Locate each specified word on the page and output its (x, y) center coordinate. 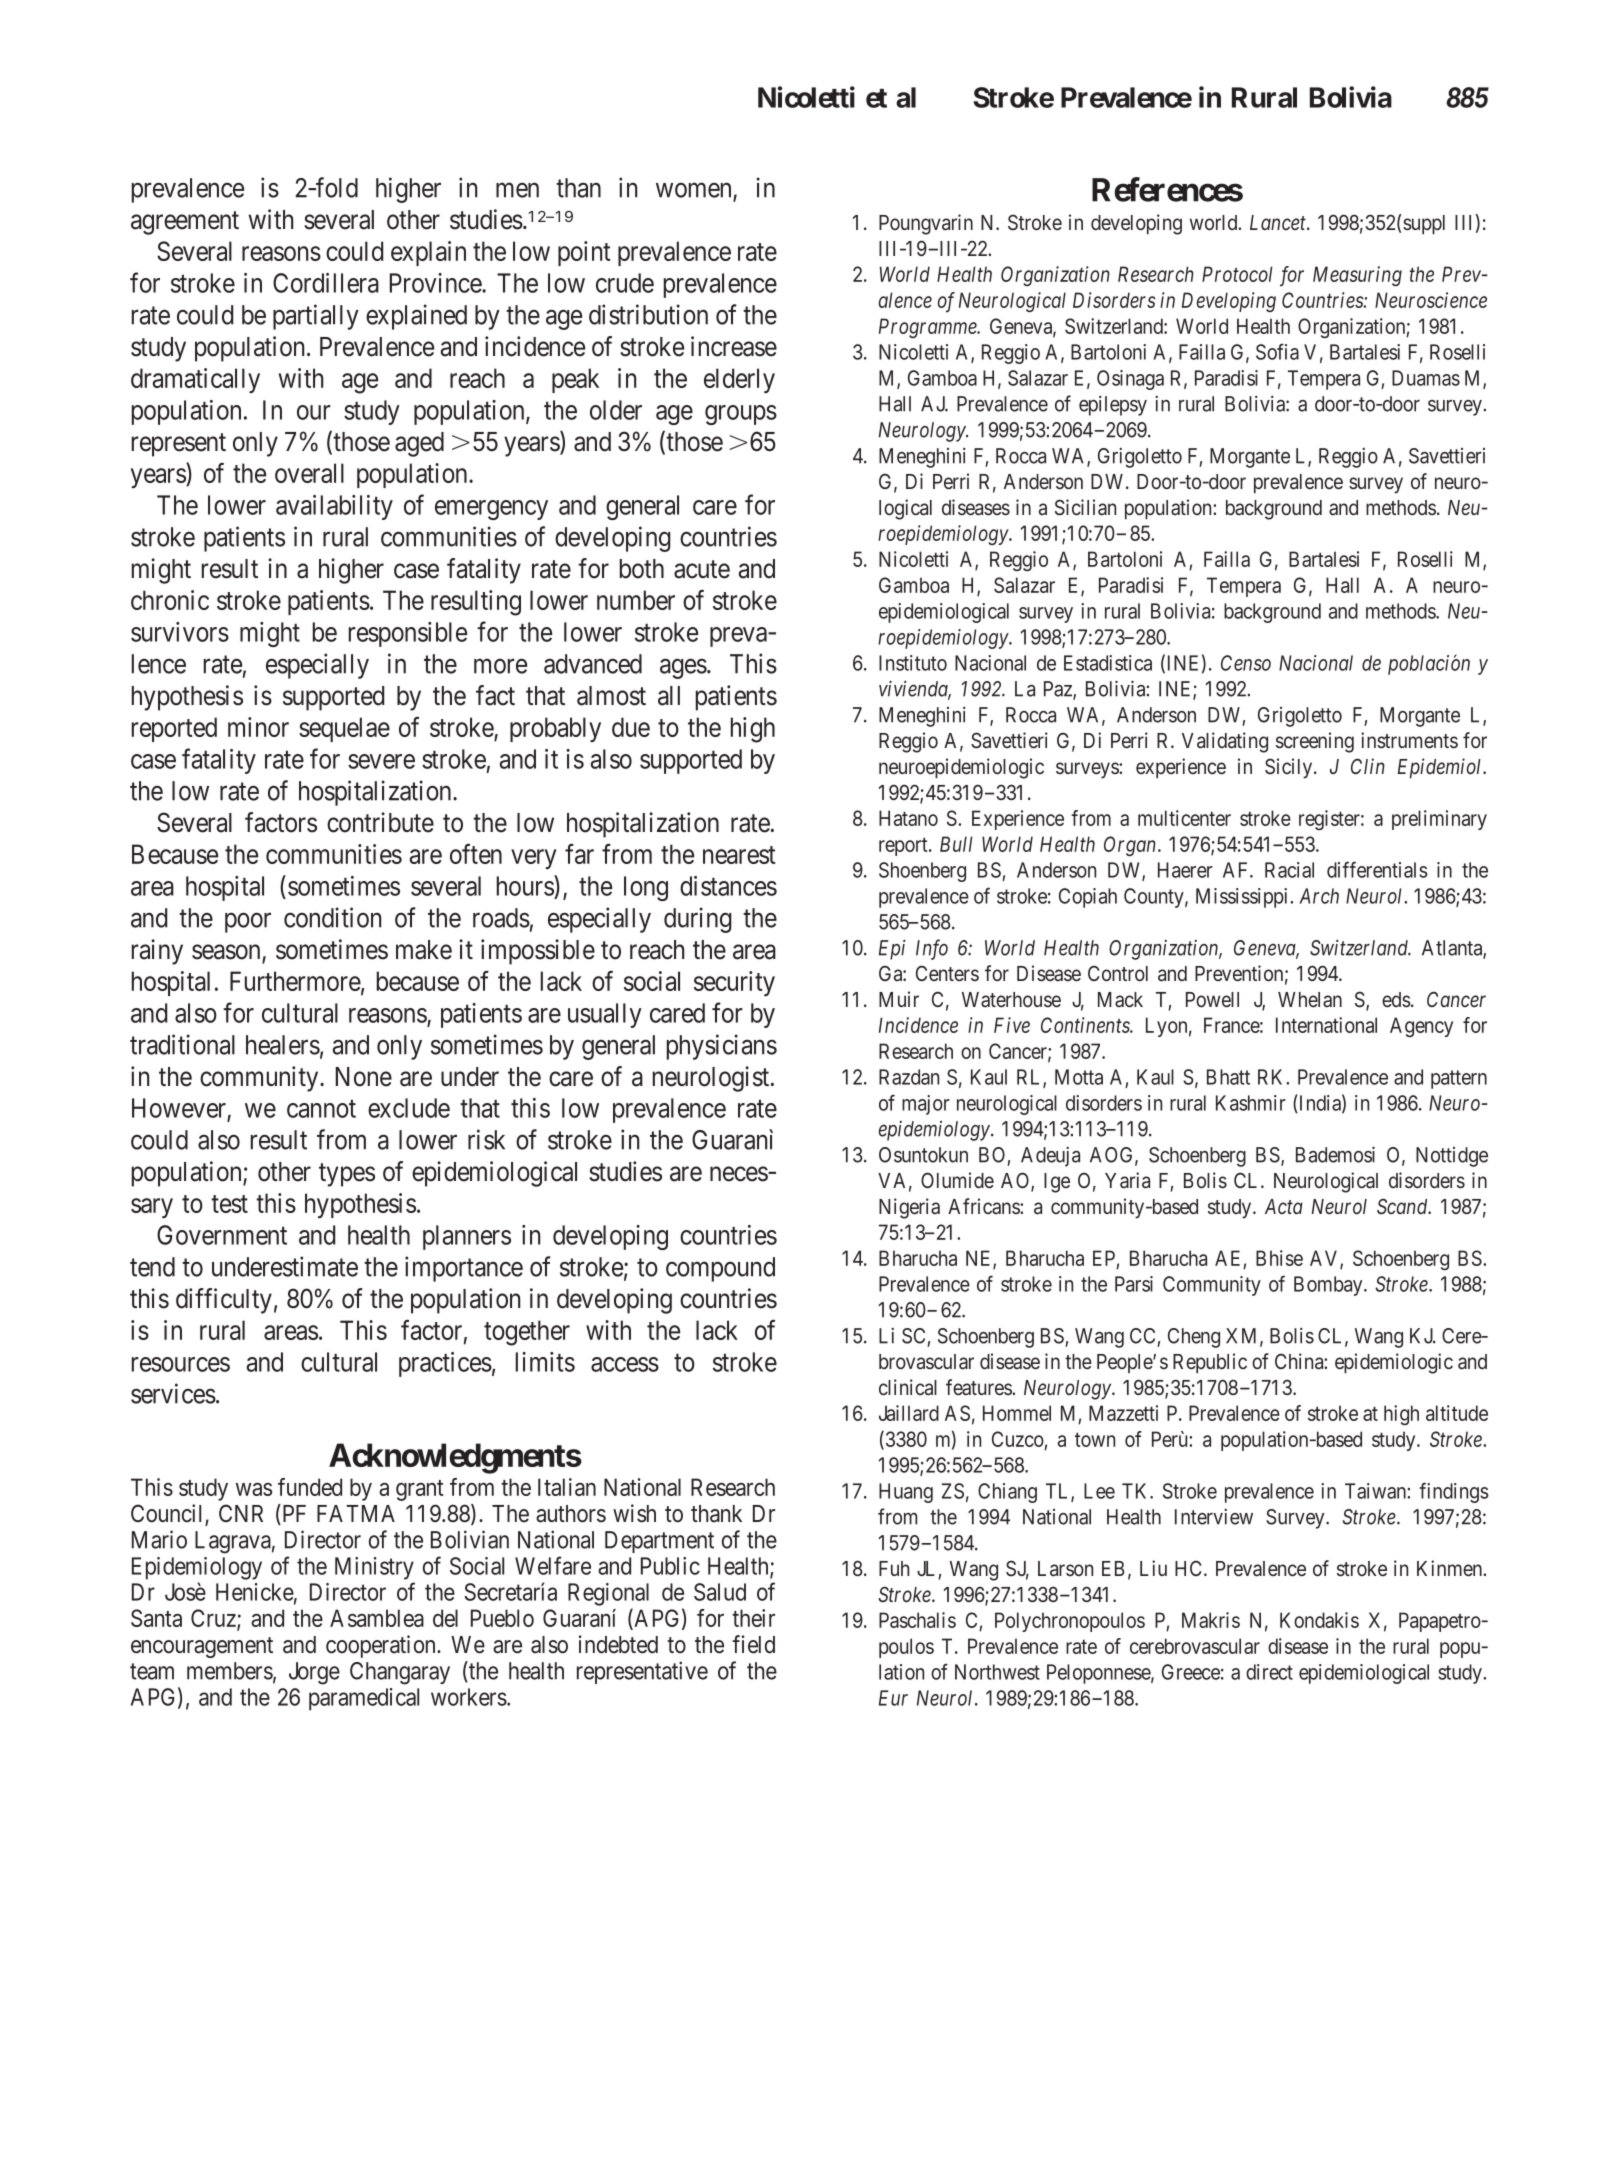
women (695, 191)
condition (332, 917)
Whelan (1310, 1000)
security (734, 983)
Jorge (314, 1673)
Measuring (1357, 276)
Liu (1153, 1568)
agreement (185, 223)
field (753, 1644)
